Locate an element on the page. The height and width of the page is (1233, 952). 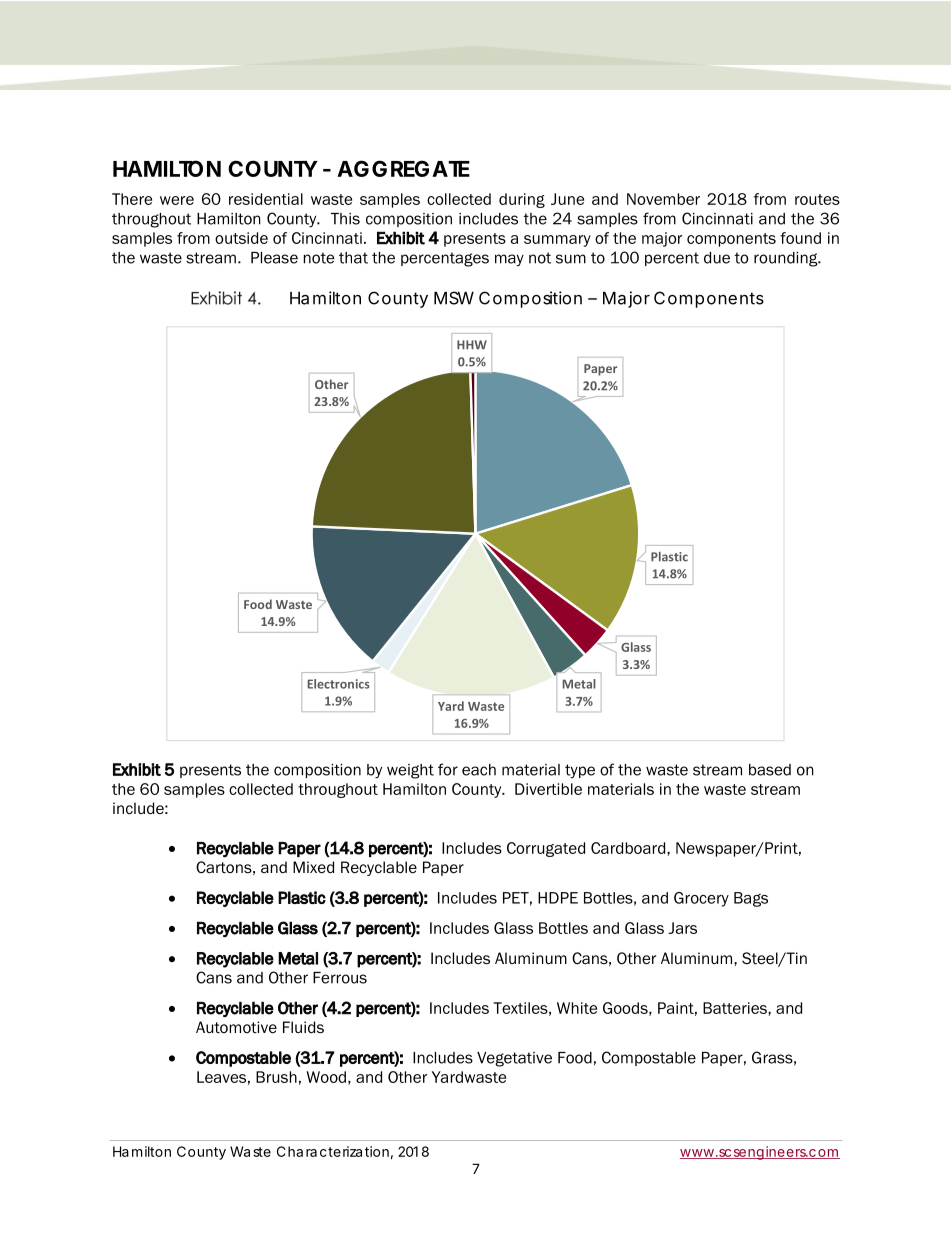
Brush is located at coordinates (276, 1077).
